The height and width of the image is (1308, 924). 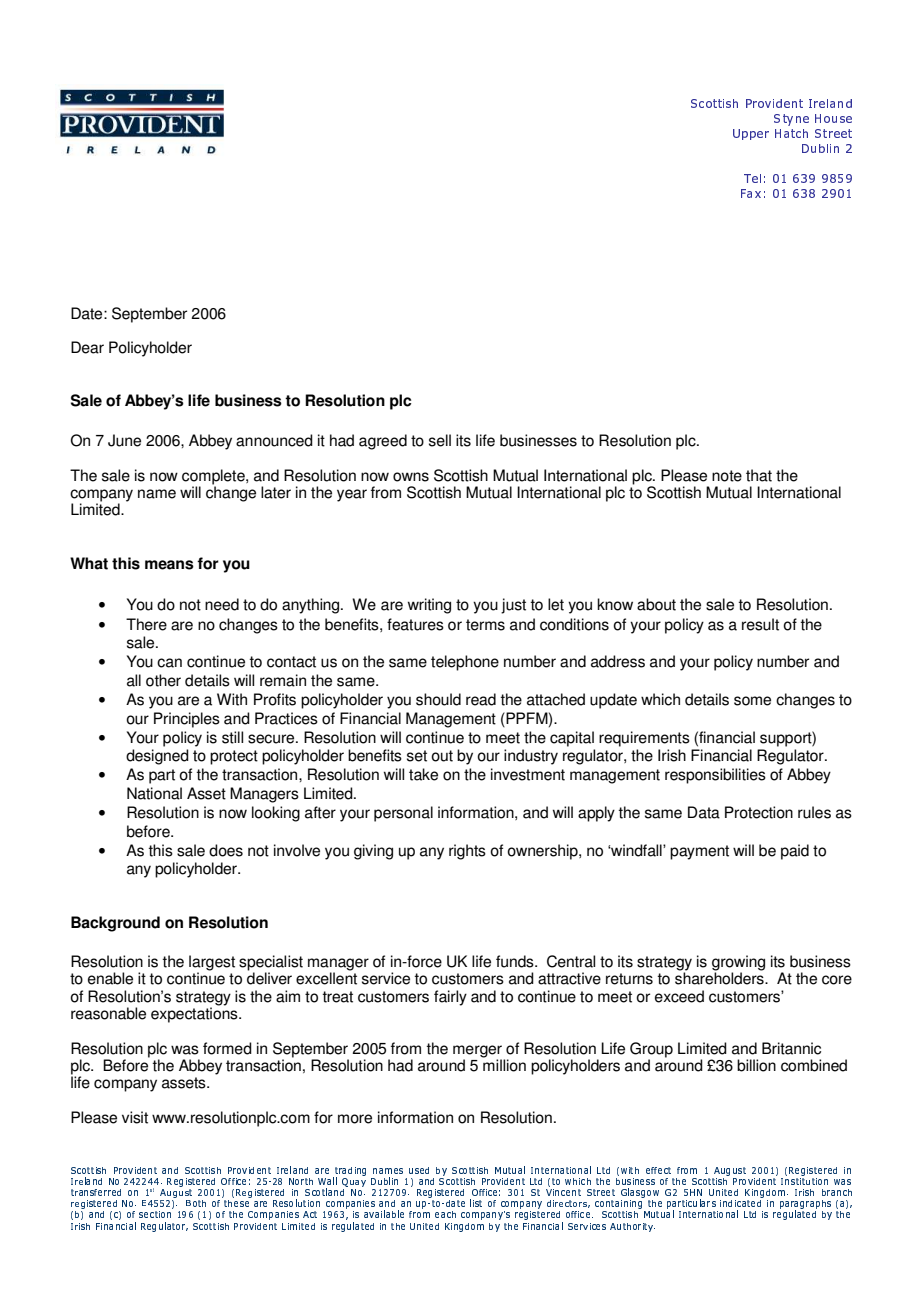 What do you see at coordinates (756, 1065) in the image?
I see `billion` at bounding box center [756, 1065].
